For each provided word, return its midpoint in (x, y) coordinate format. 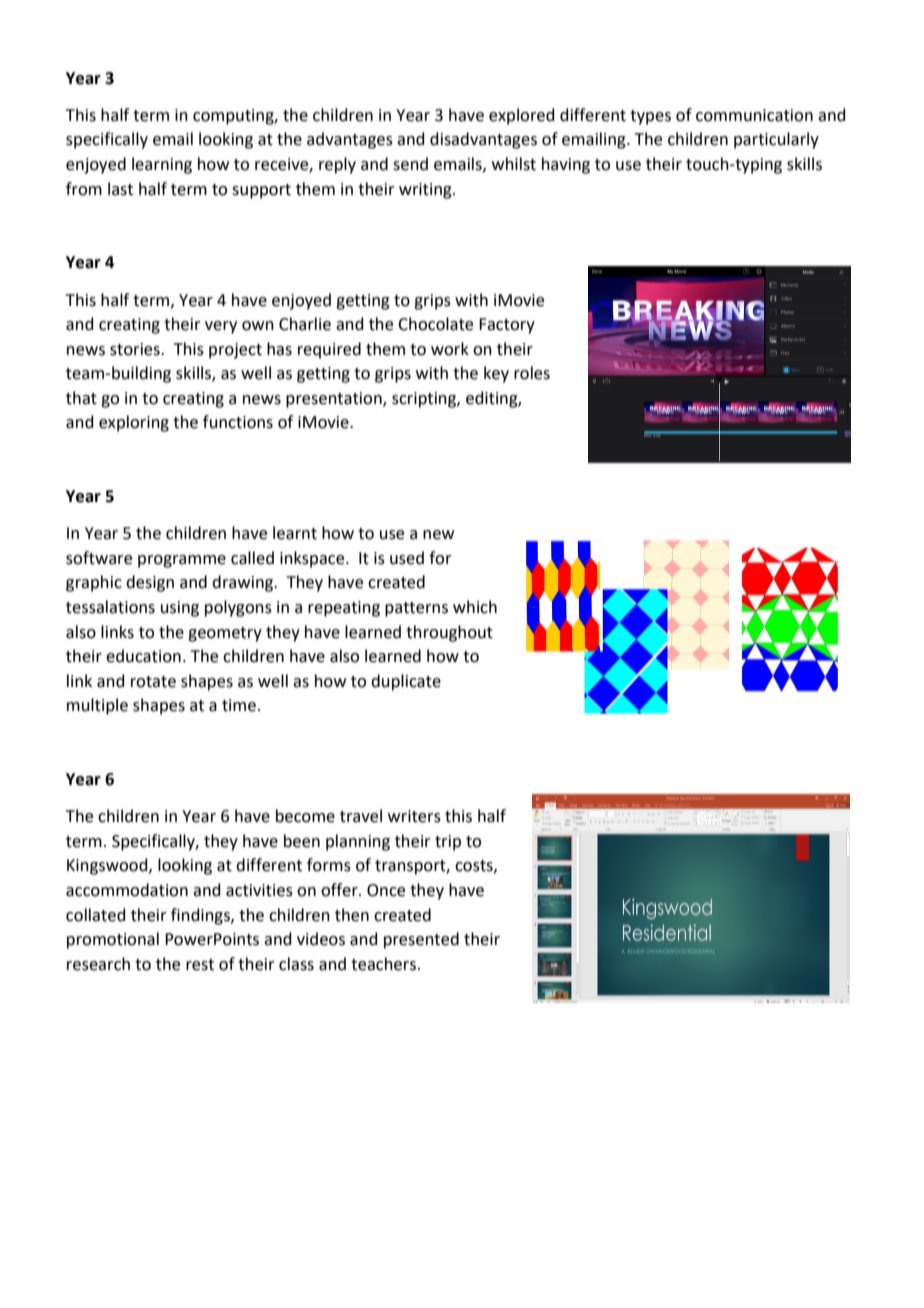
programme (182, 561)
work (450, 349)
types (650, 117)
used (407, 558)
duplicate (406, 682)
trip (448, 843)
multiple (97, 706)
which (475, 607)
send (410, 164)
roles (532, 373)
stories (136, 349)
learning (162, 165)
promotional (113, 940)
